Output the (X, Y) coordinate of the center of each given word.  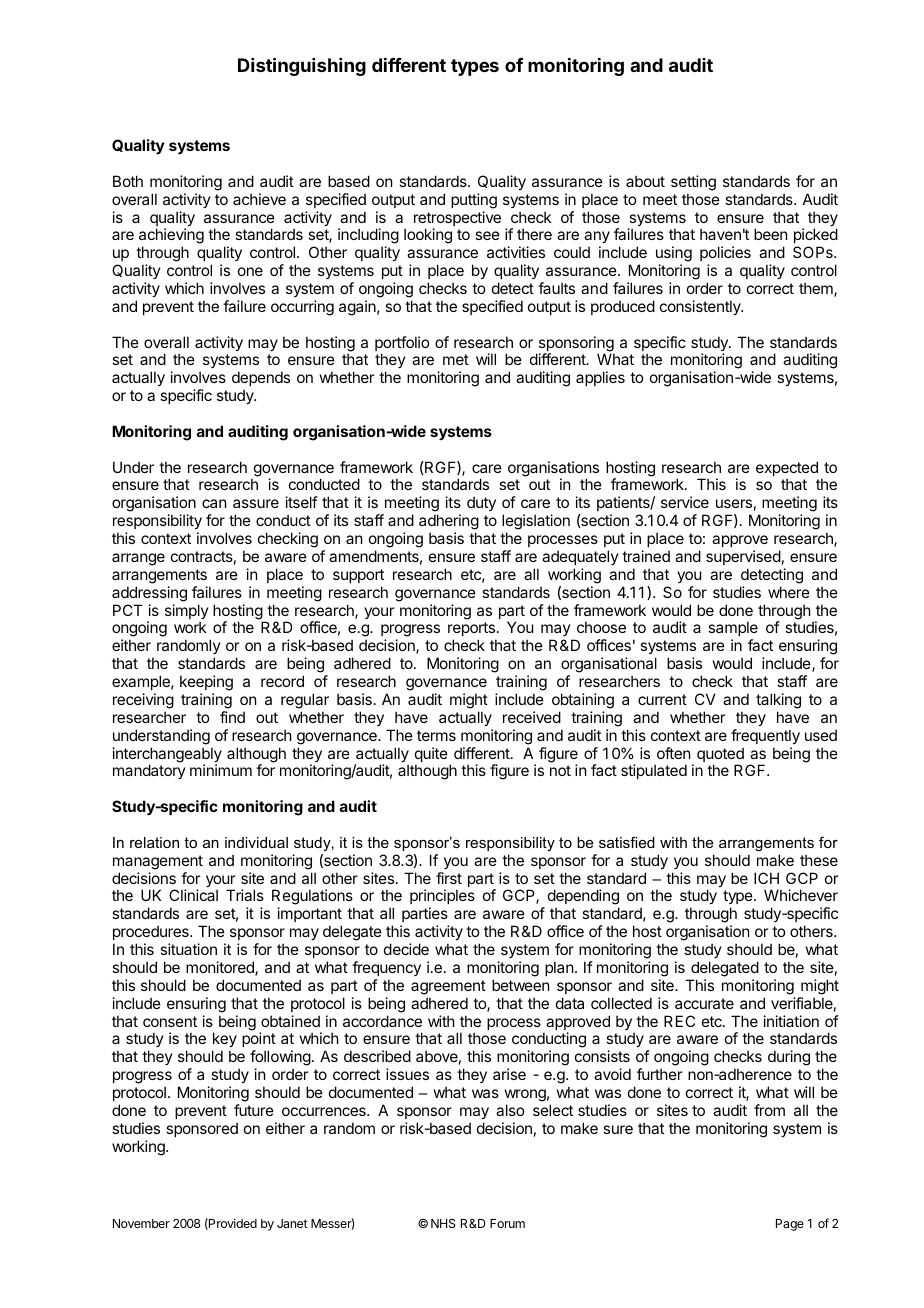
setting (693, 183)
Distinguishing (302, 66)
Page (790, 1225)
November (141, 1223)
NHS (443, 1223)
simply (187, 613)
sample (733, 630)
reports (472, 631)
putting (474, 201)
